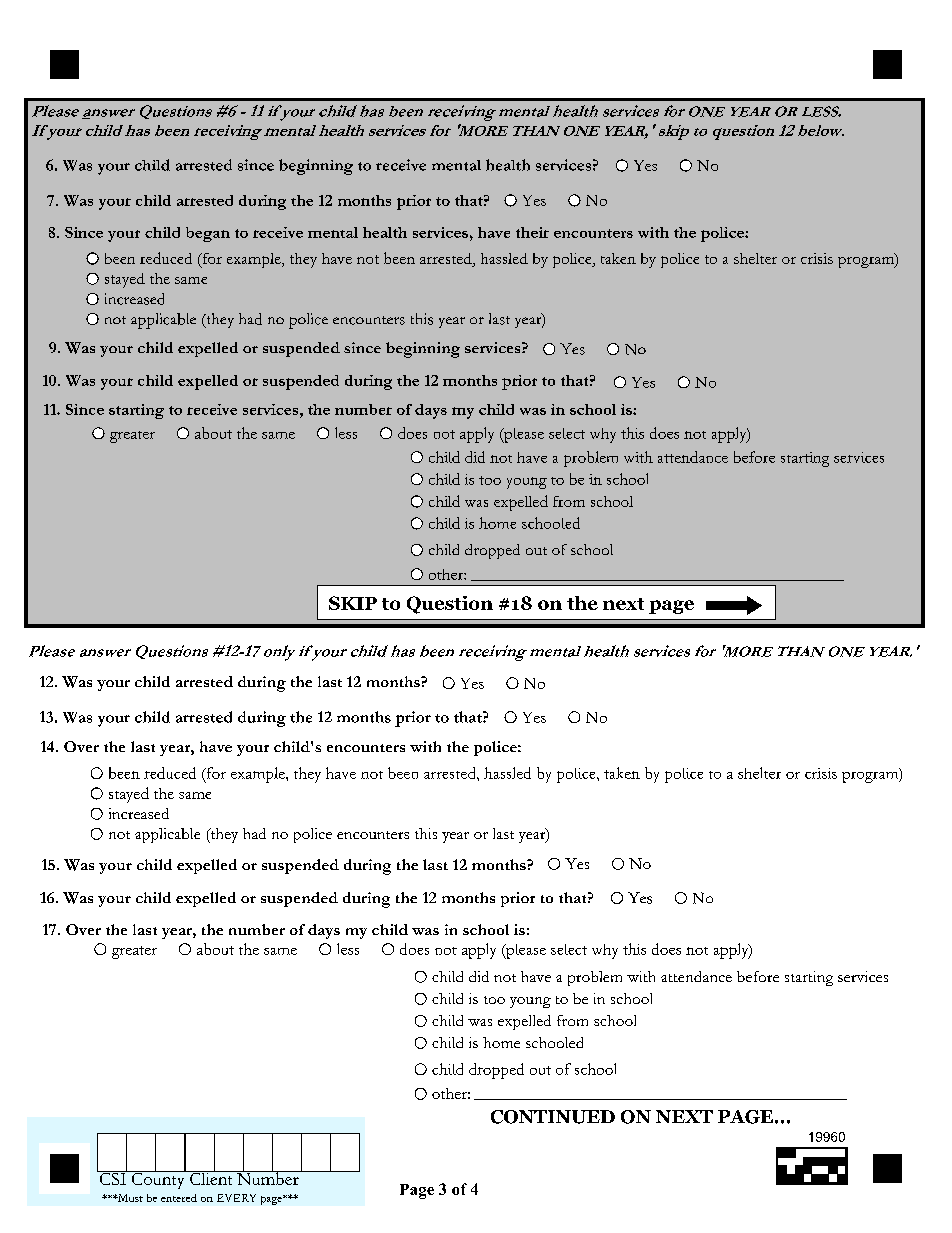  Describe the element at coordinates (236, 1198) in the image. I see `EVERY` at that location.
